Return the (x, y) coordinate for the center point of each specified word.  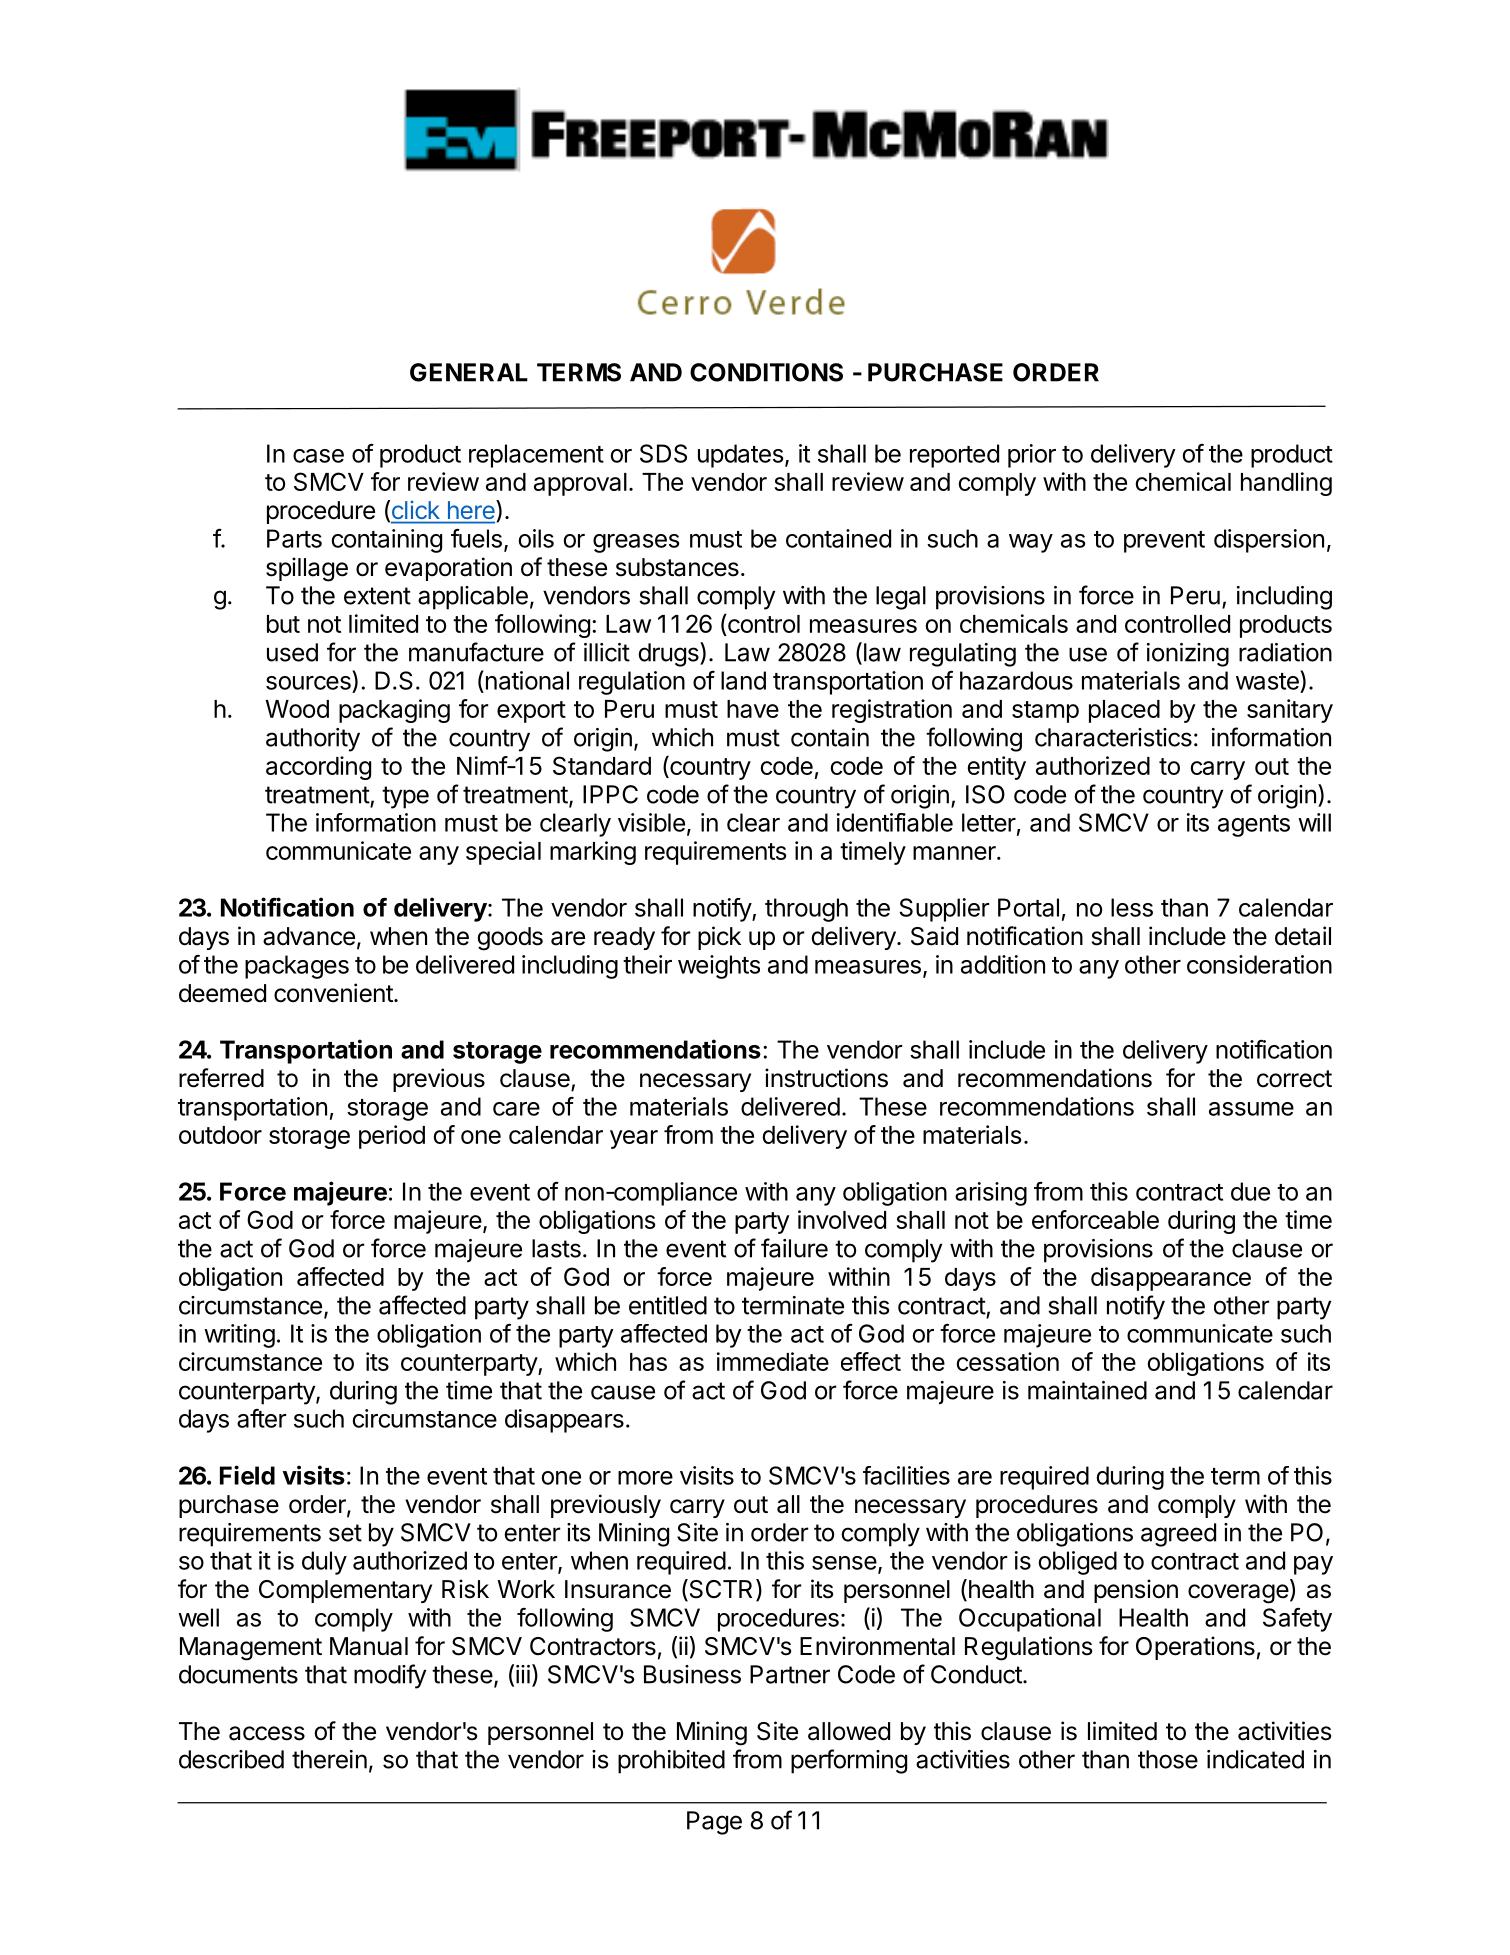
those (1168, 1759)
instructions (826, 1078)
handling (1286, 484)
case (318, 456)
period (392, 1137)
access (267, 1733)
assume (1251, 1109)
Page (714, 1823)
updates (741, 456)
